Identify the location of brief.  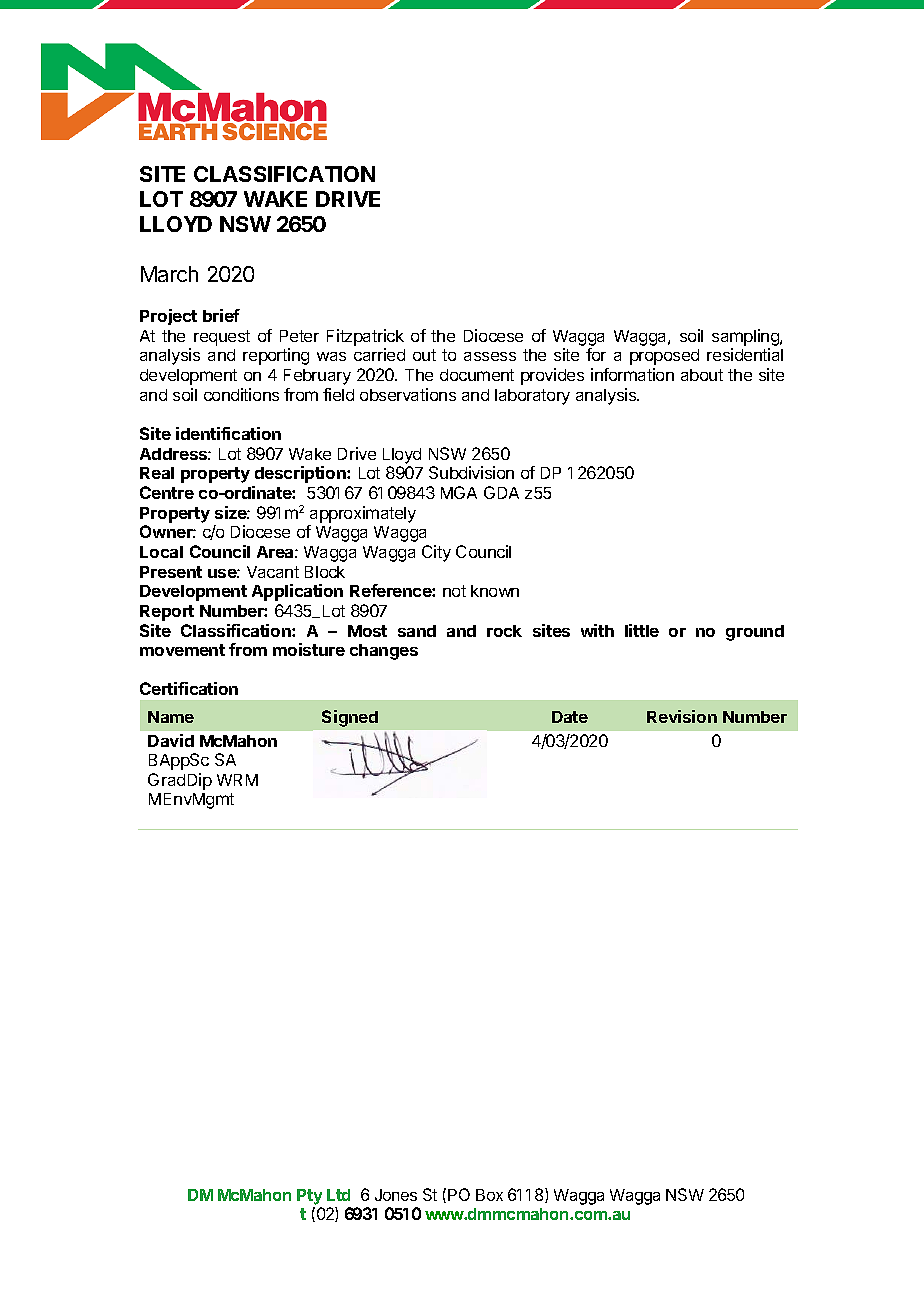
(221, 315).
